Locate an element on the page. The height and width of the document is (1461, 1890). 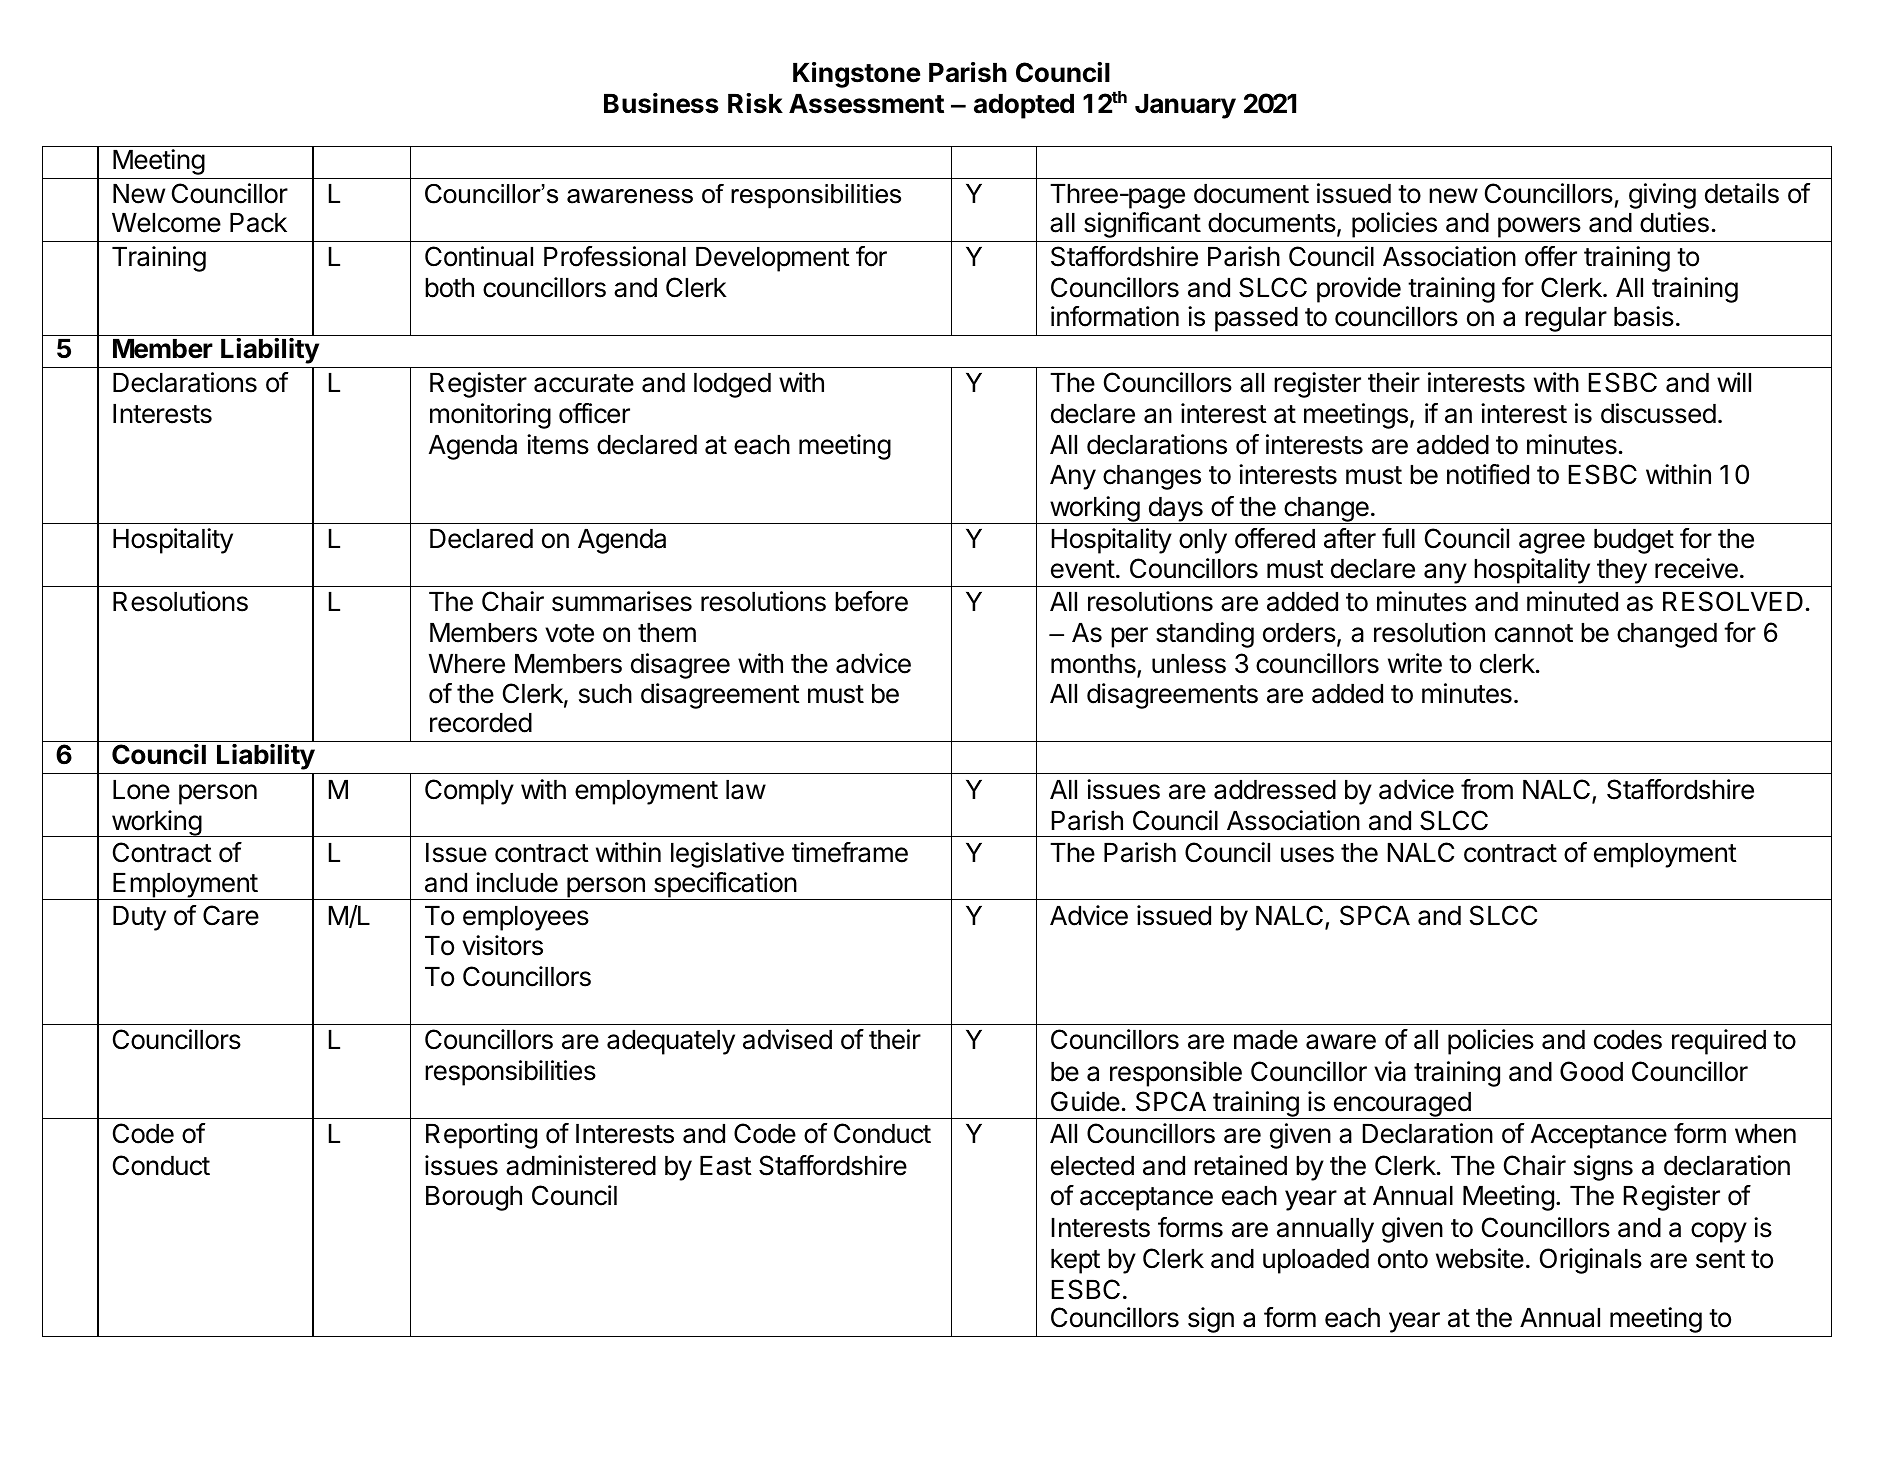
Where is located at coordinates (467, 664).
